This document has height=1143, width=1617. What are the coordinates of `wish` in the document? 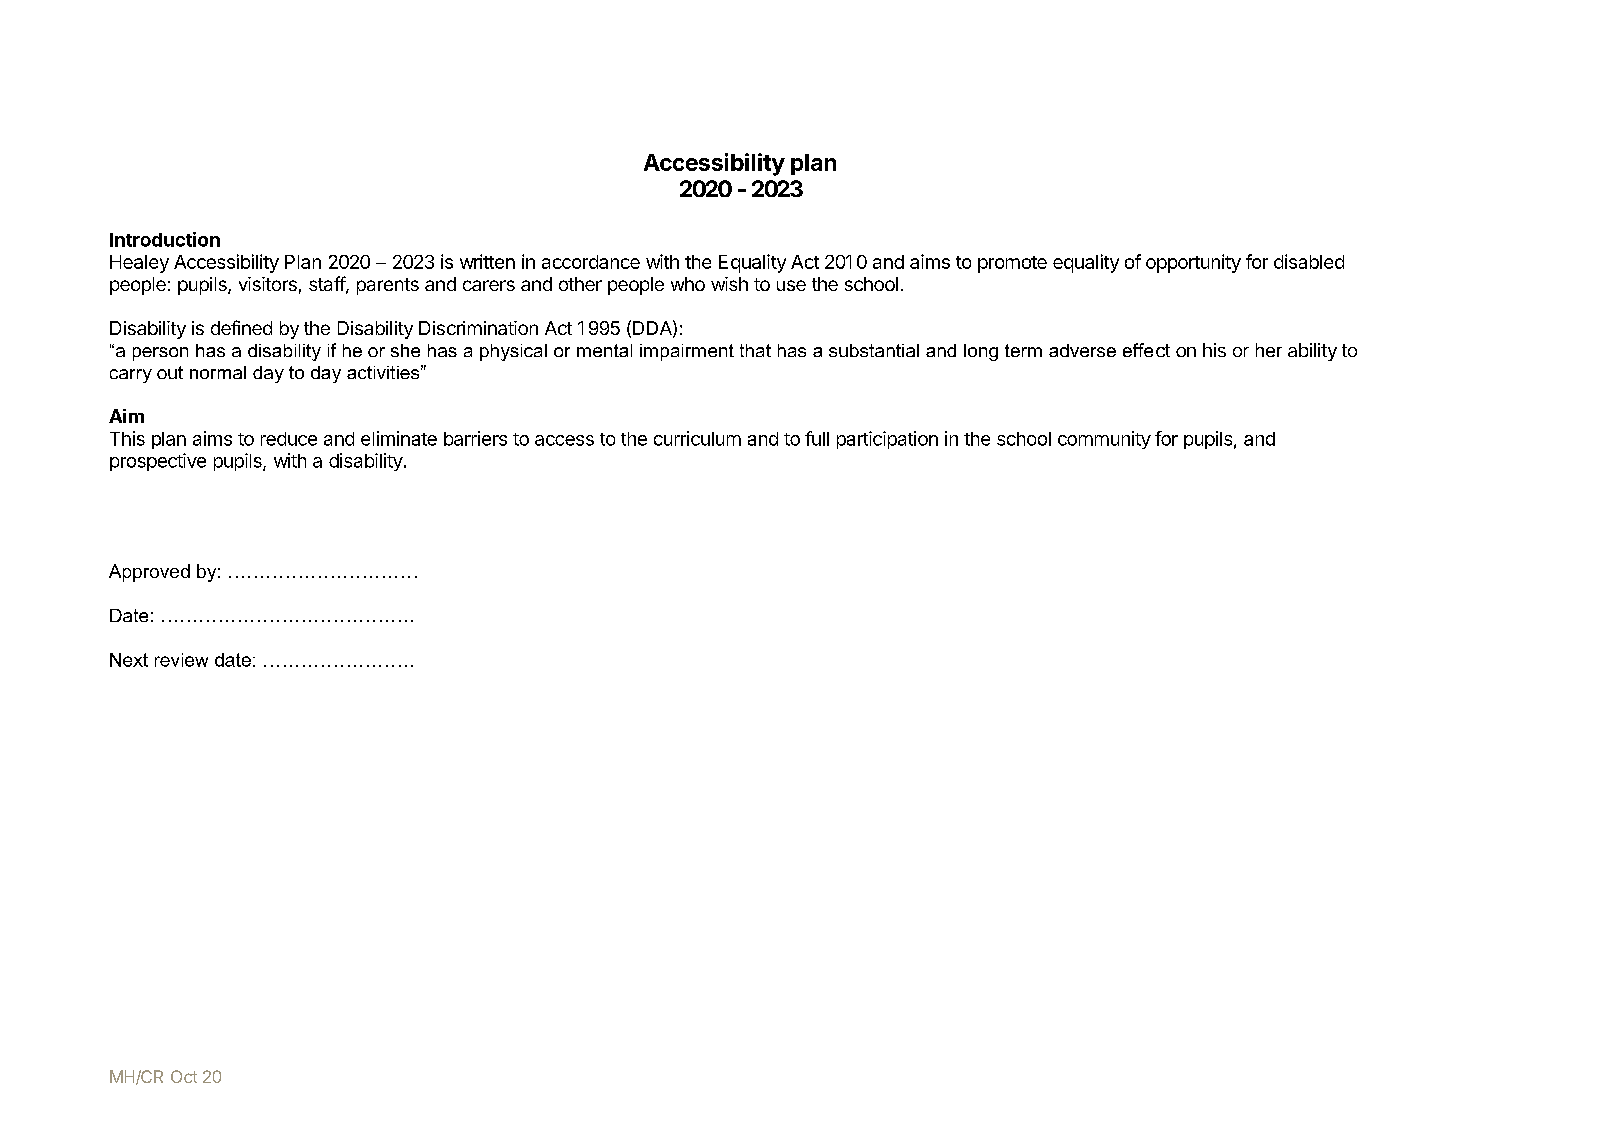 It's located at (729, 284).
